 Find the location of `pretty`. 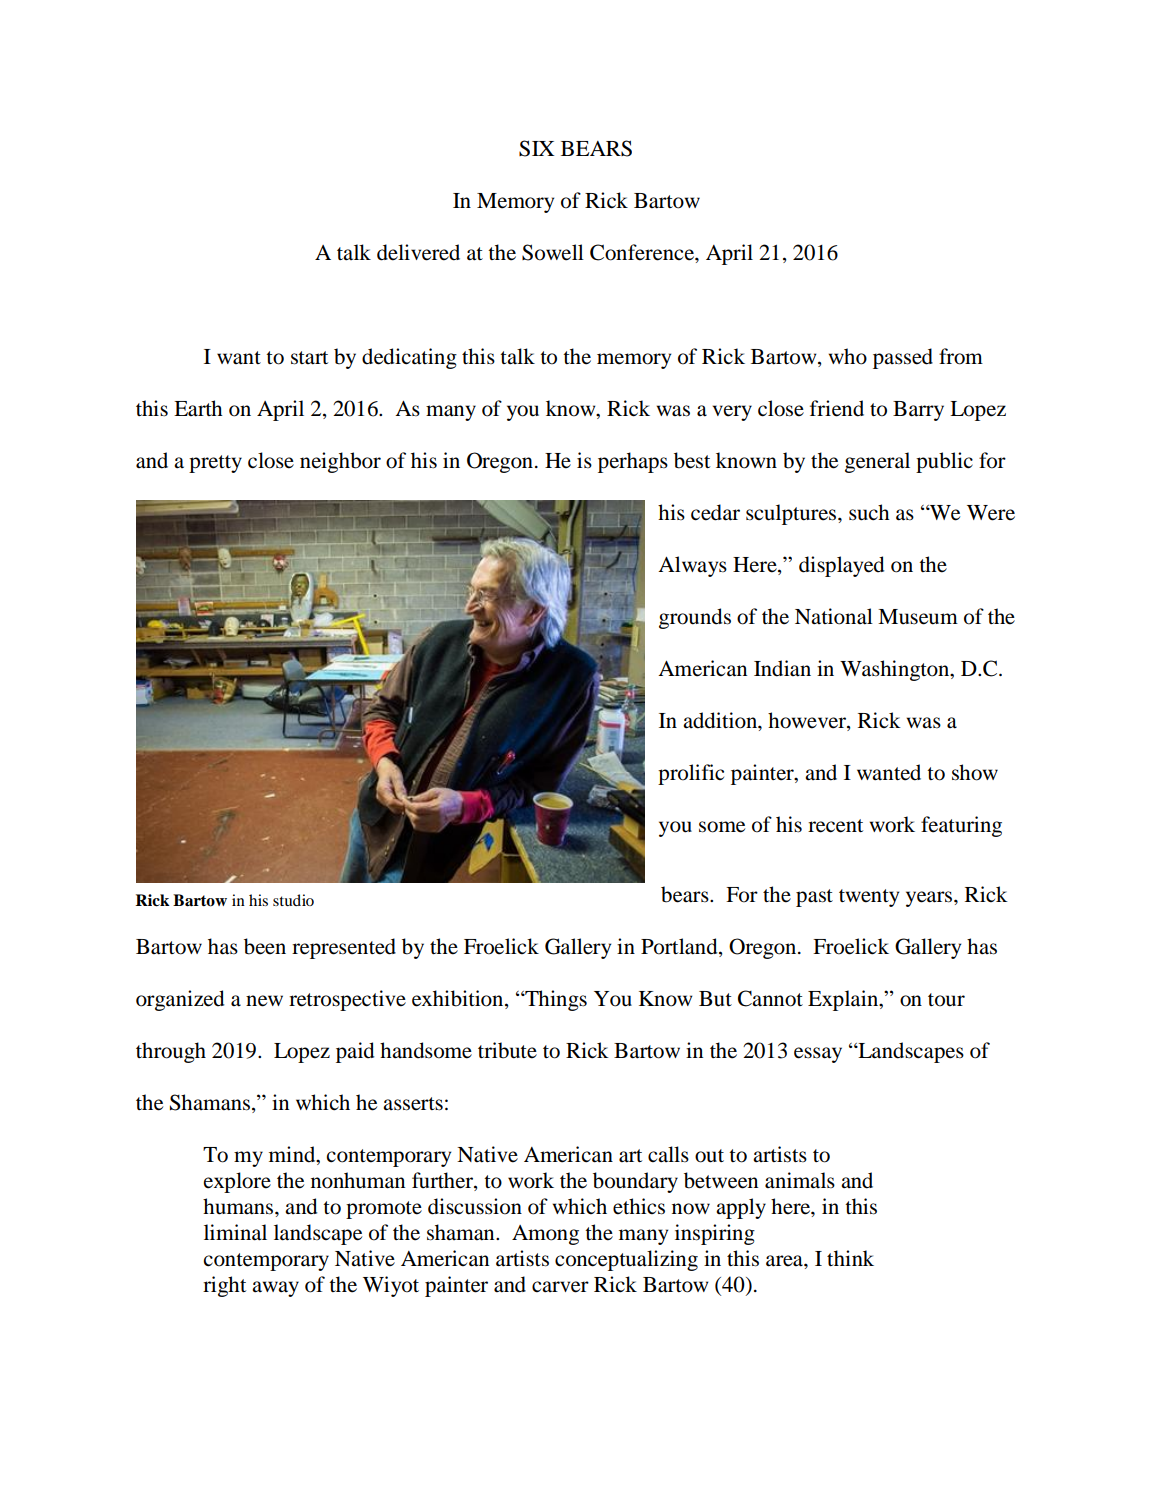

pretty is located at coordinates (215, 464).
